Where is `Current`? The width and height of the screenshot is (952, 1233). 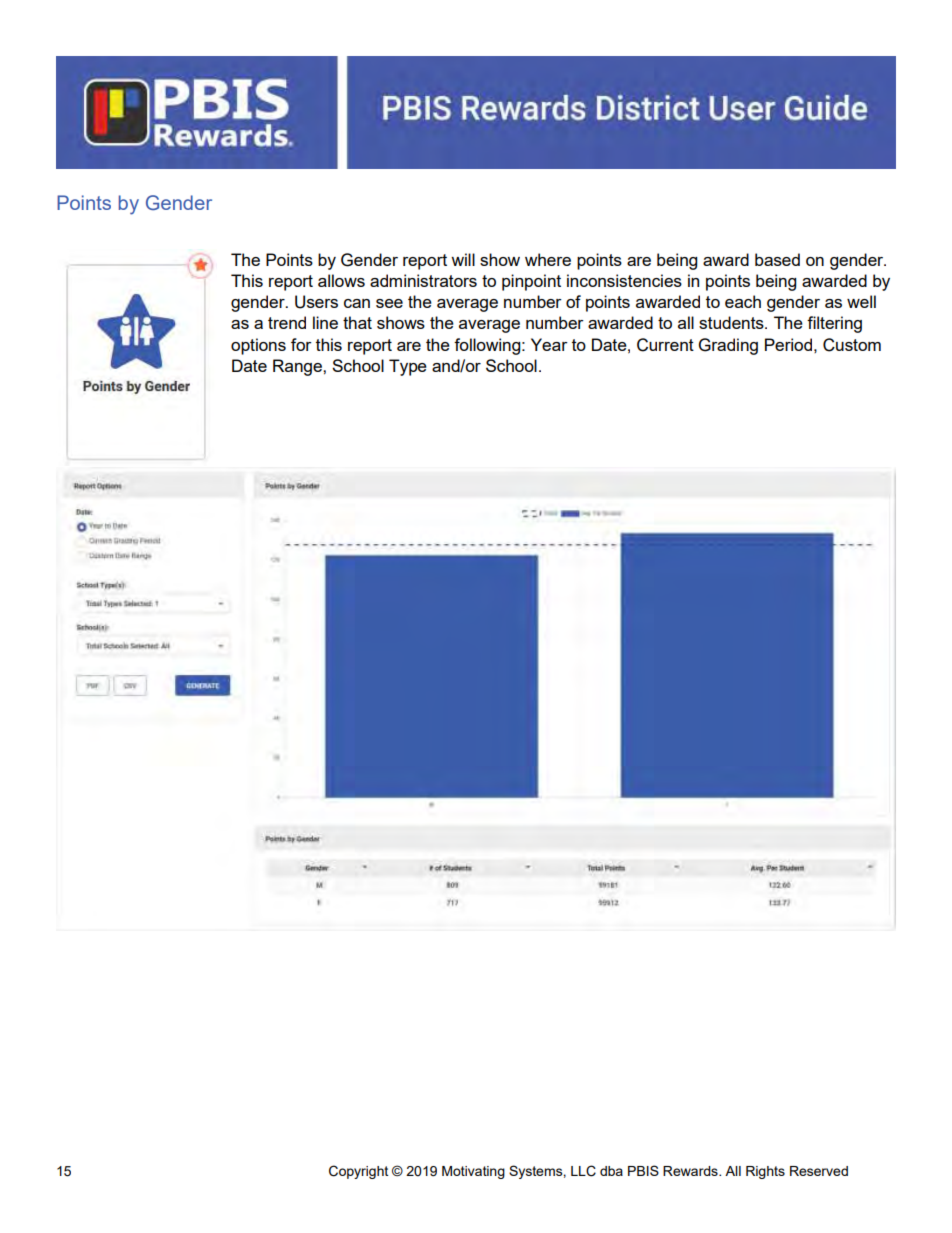 Current is located at coordinates (665, 345).
